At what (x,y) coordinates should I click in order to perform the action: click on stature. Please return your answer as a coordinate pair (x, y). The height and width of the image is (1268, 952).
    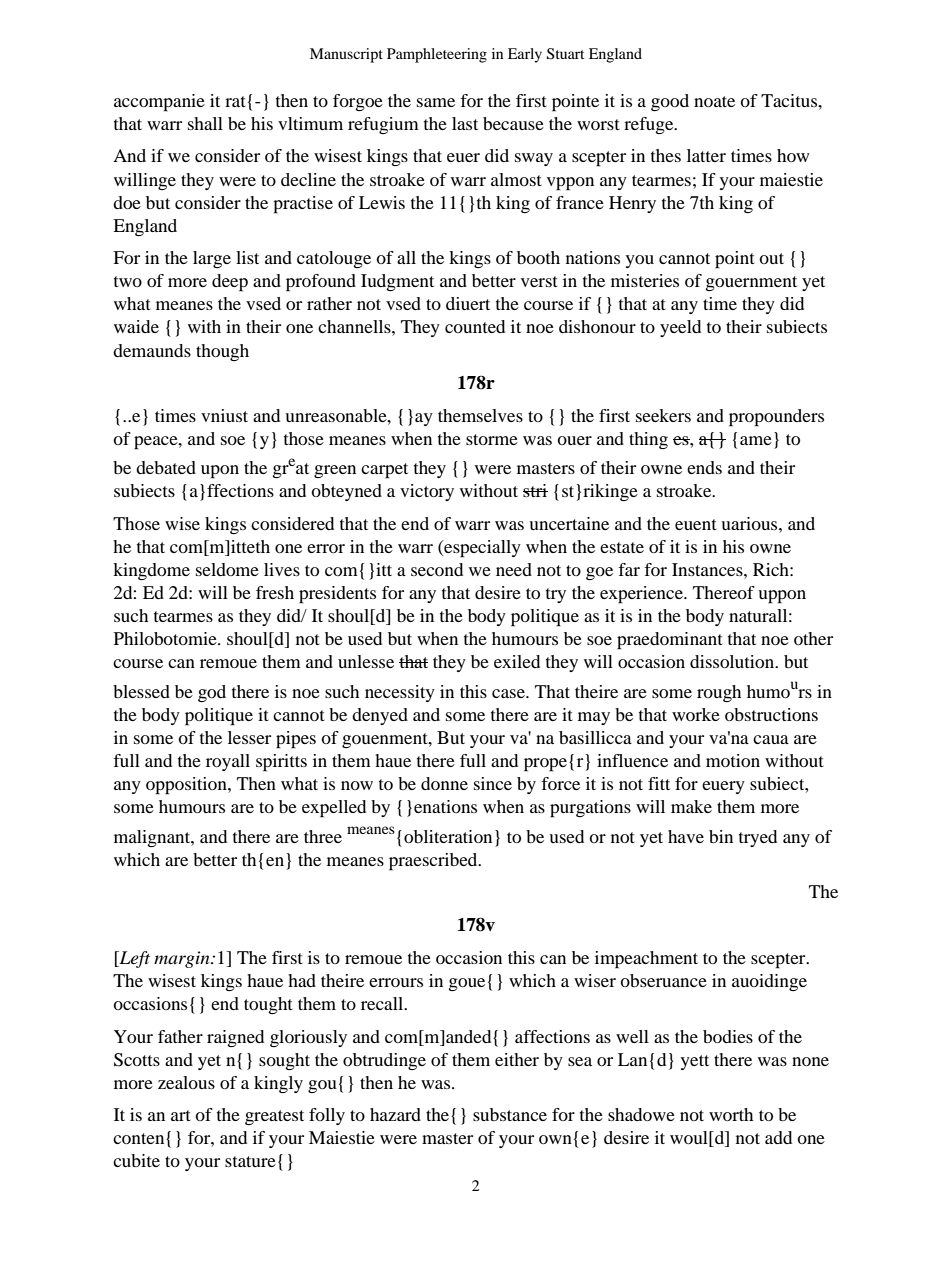
    Looking at the image, I should click on (250, 1161).
